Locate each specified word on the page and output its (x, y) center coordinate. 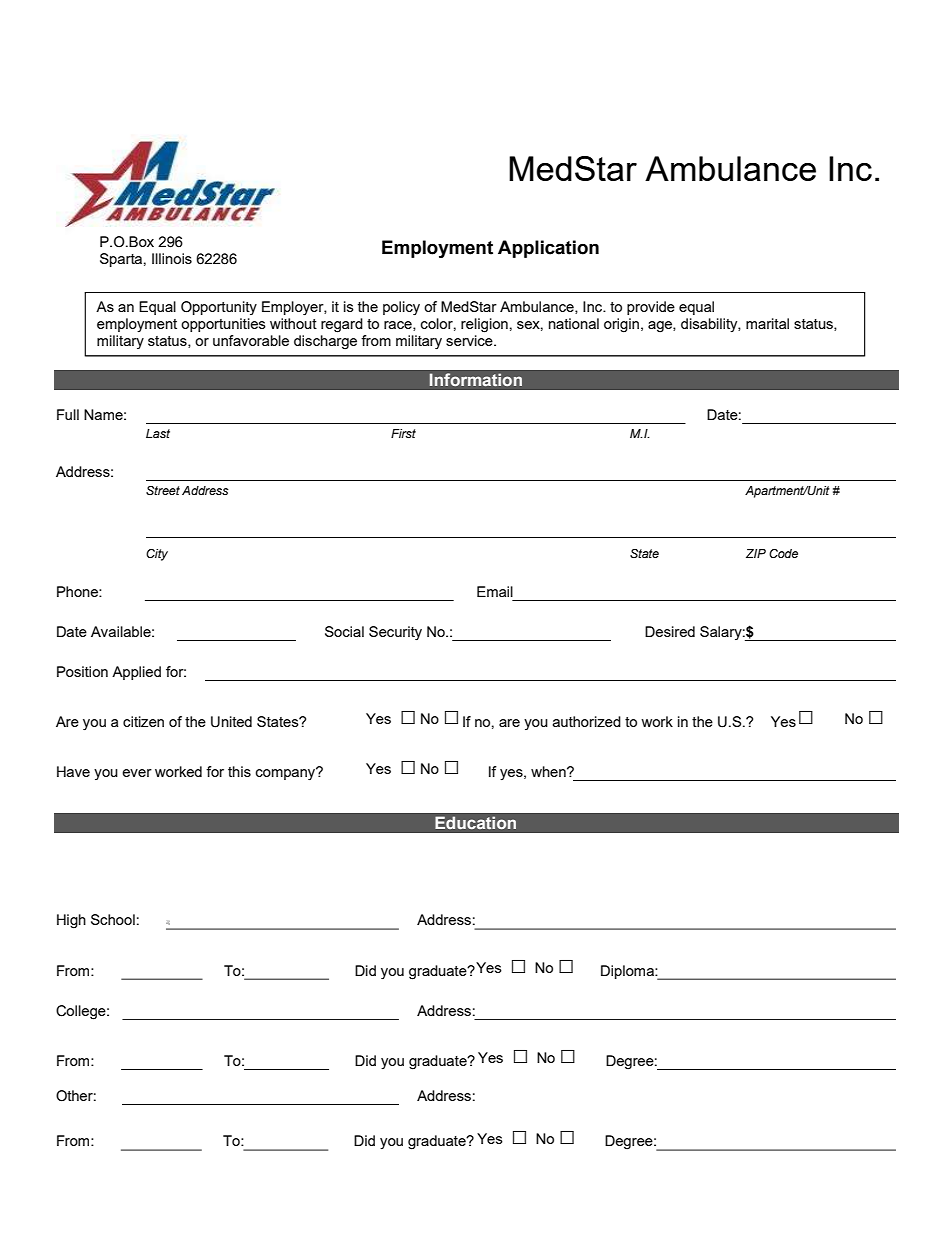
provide (651, 308)
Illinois (172, 258)
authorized (587, 721)
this (239, 771)
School (113, 919)
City (157, 555)
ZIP (756, 553)
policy (401, 308)
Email (495, 591)
